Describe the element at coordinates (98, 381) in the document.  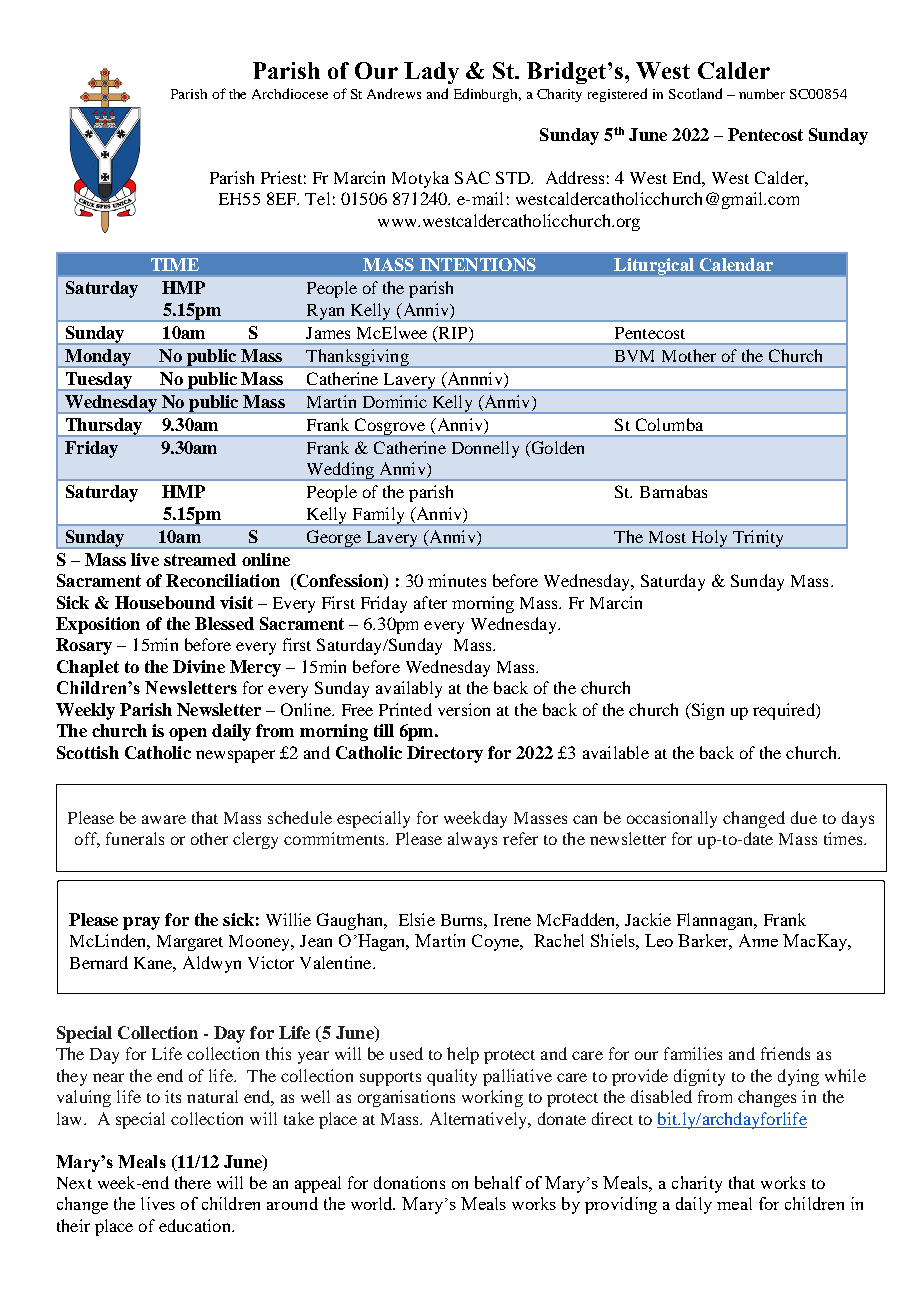
I see `Tuesday` at that location.
